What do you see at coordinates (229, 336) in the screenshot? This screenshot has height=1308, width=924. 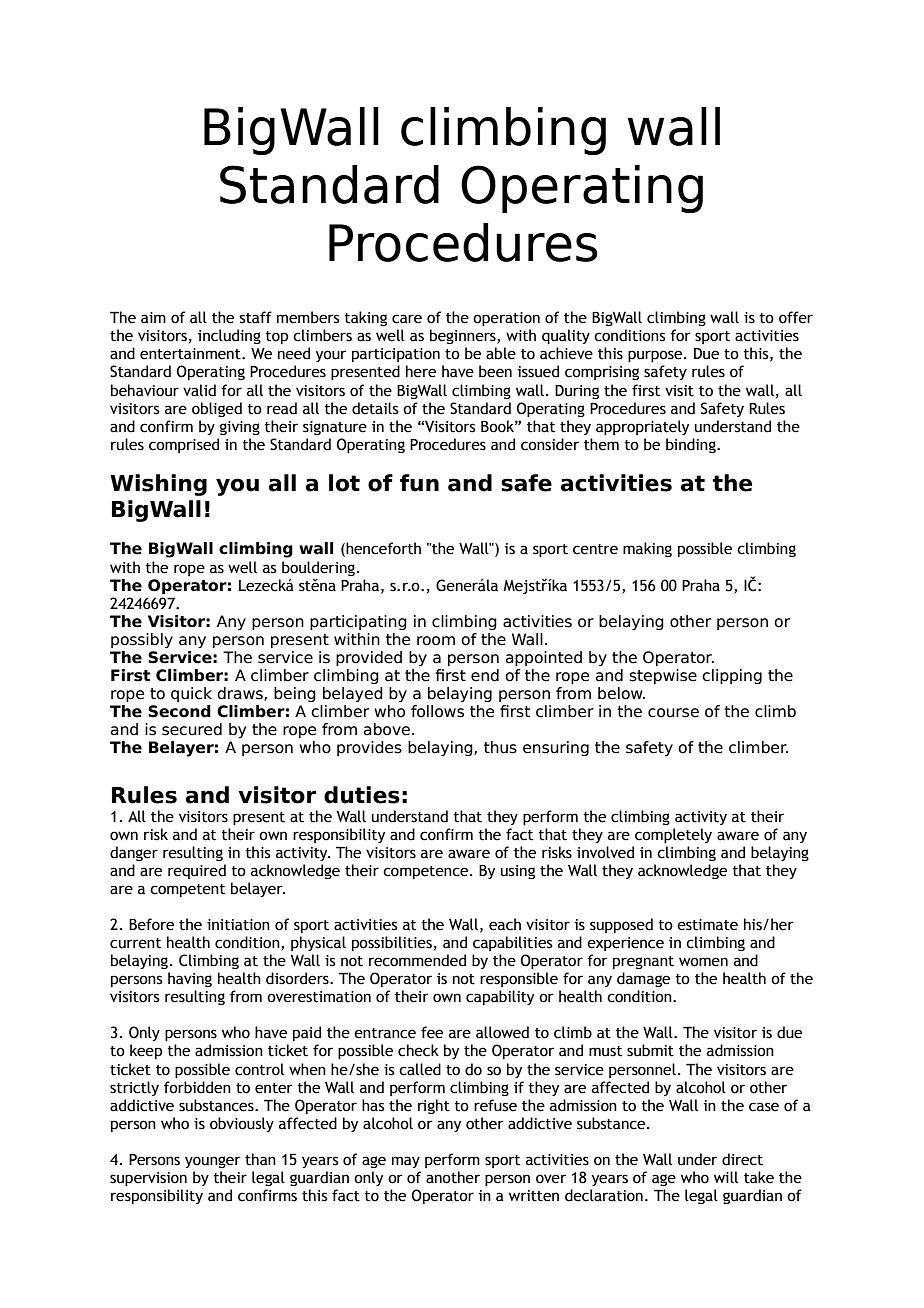 I see `including` at bounding box center [229, 336].
